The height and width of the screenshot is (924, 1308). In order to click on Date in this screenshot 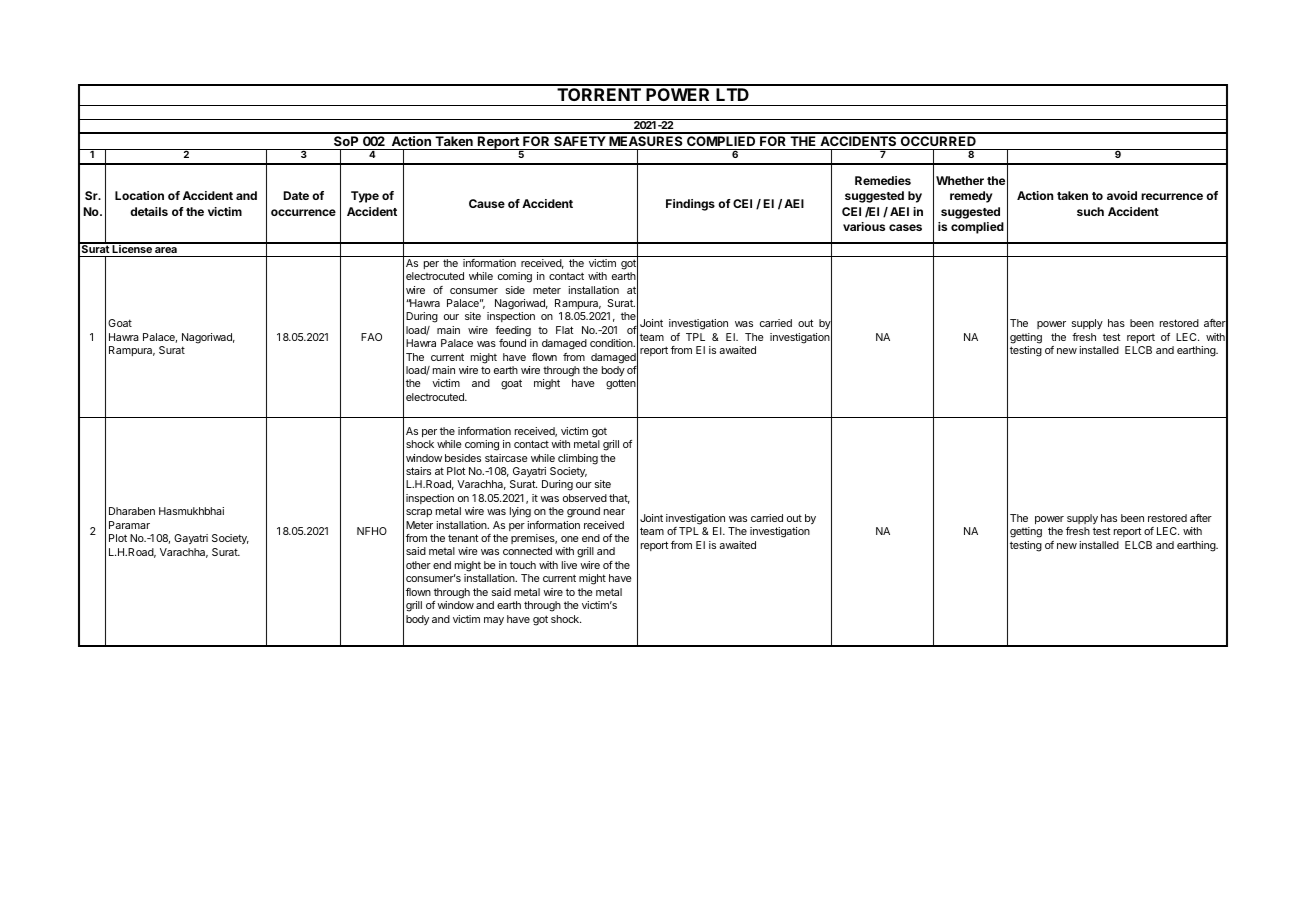, I will do `click(296, 195)`.
